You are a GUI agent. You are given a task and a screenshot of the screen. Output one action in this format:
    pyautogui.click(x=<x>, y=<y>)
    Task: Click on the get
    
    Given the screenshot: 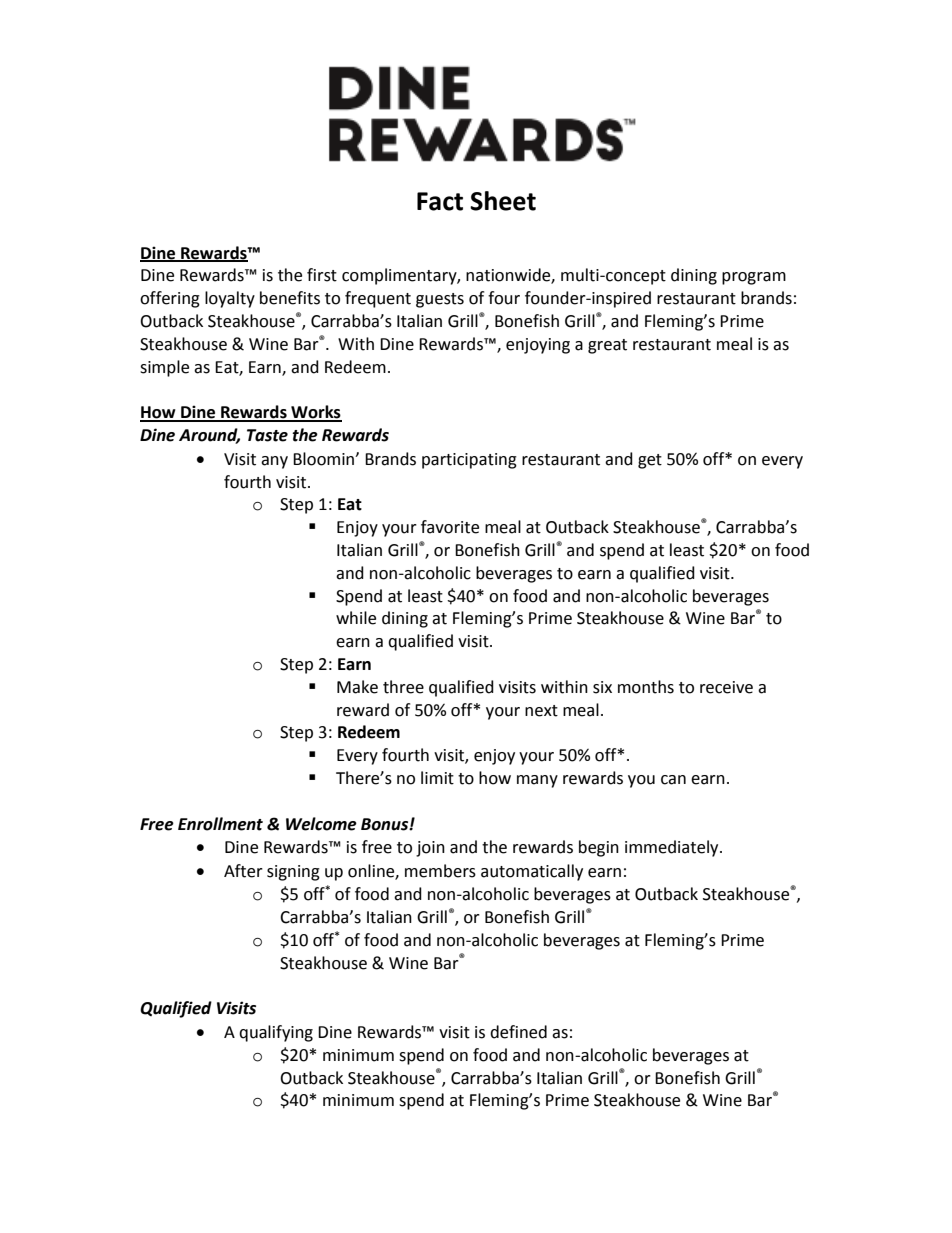 What is the action you would take?
    pyautogui.click(x=650, y=461)
